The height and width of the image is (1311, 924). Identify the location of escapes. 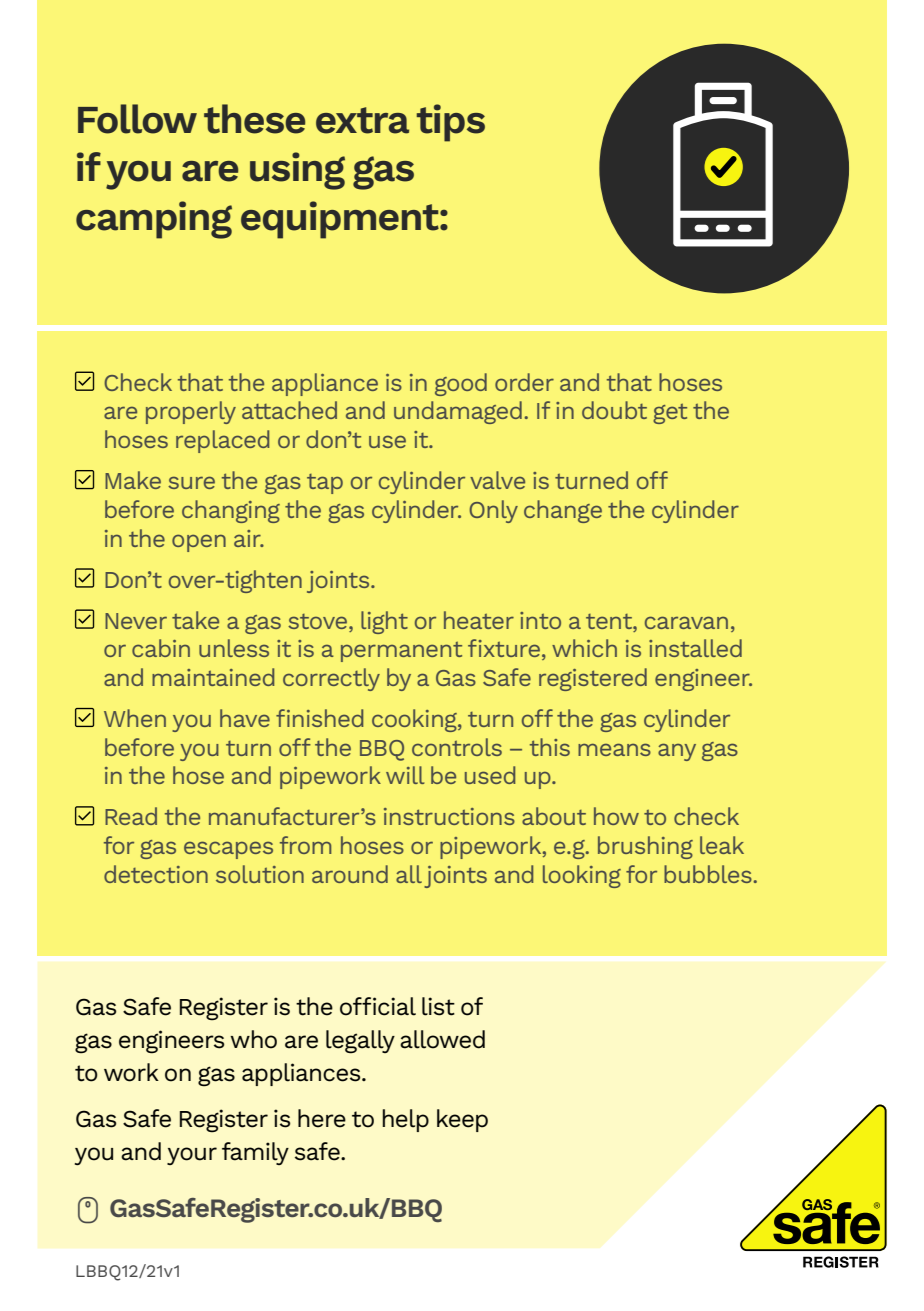
(228, 850).
